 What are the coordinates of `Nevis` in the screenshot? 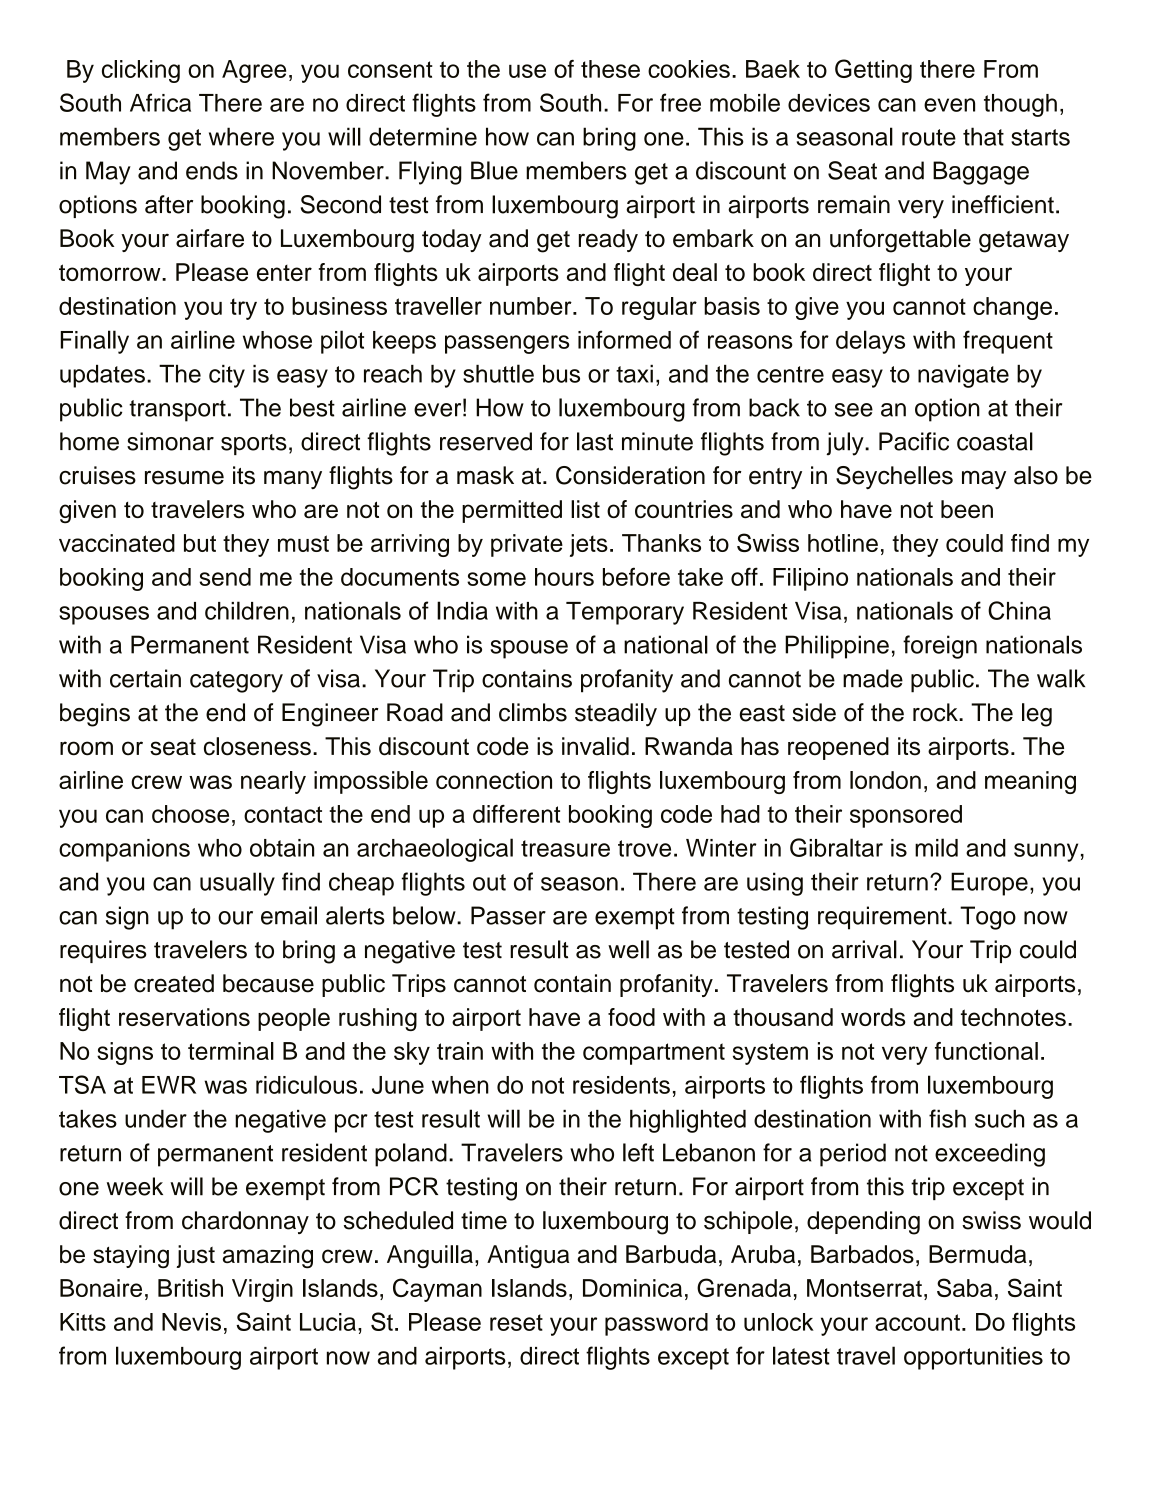 It's located at (191, 1322).
